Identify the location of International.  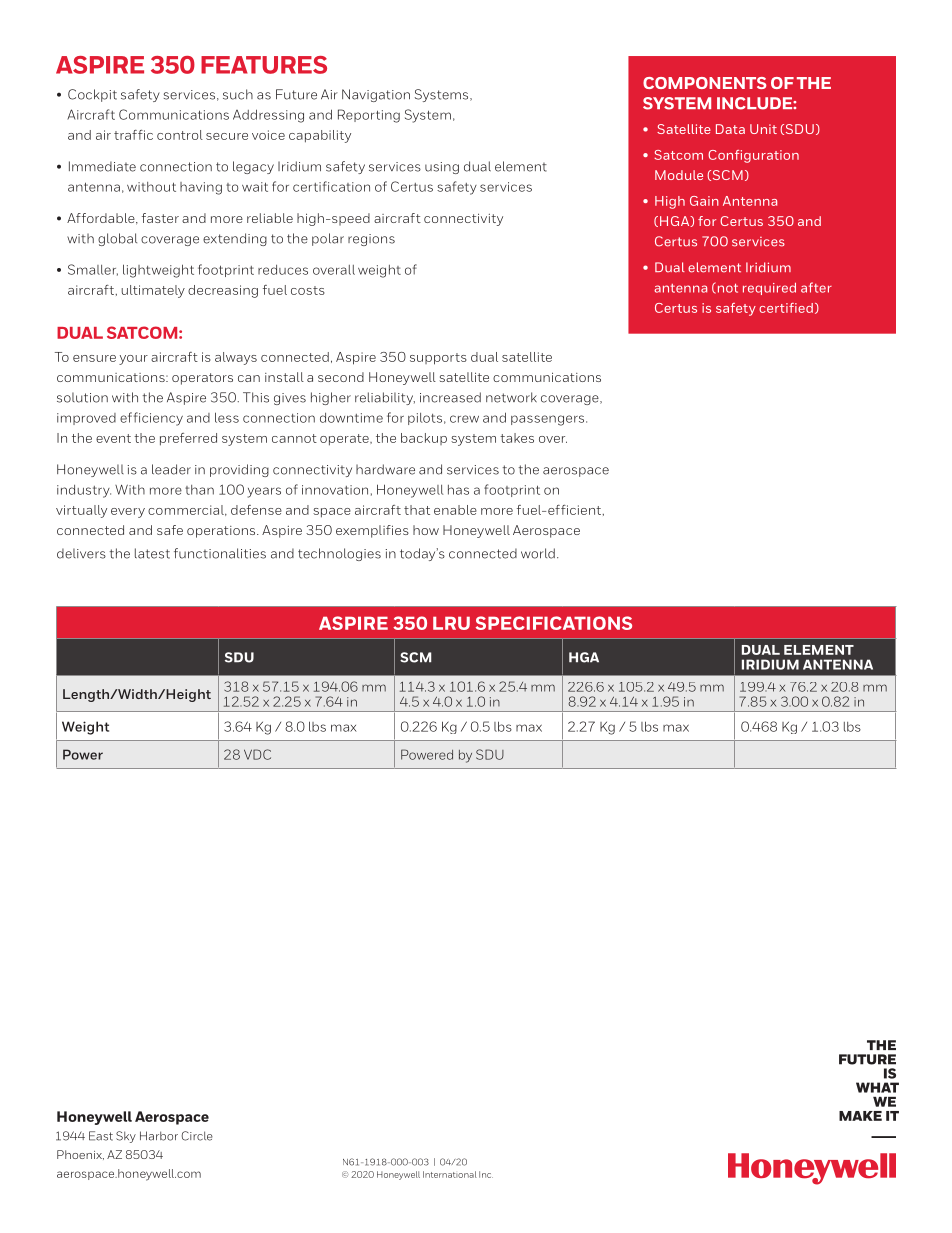
(450, 1174).
